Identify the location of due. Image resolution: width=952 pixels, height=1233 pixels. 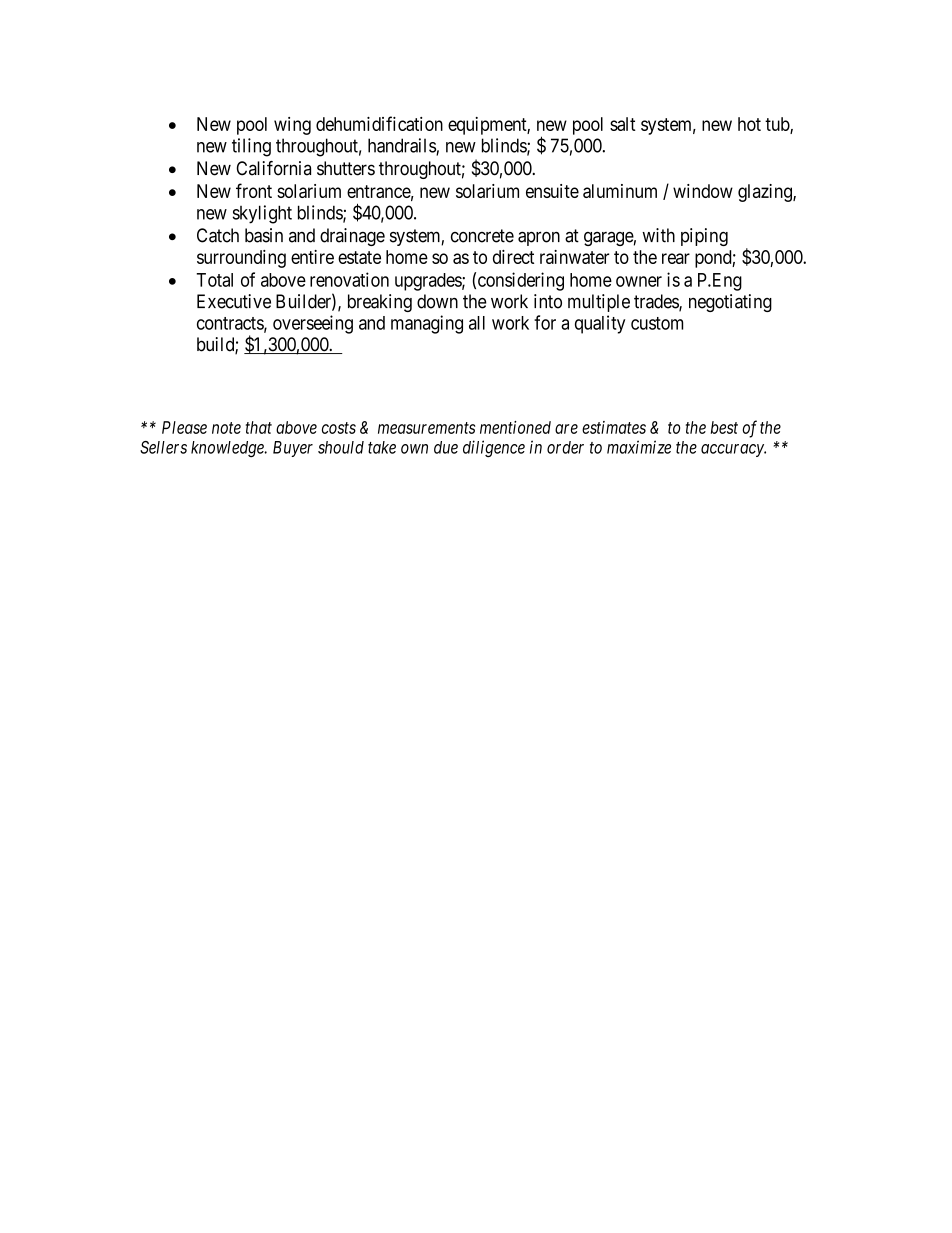
(446, 447).
